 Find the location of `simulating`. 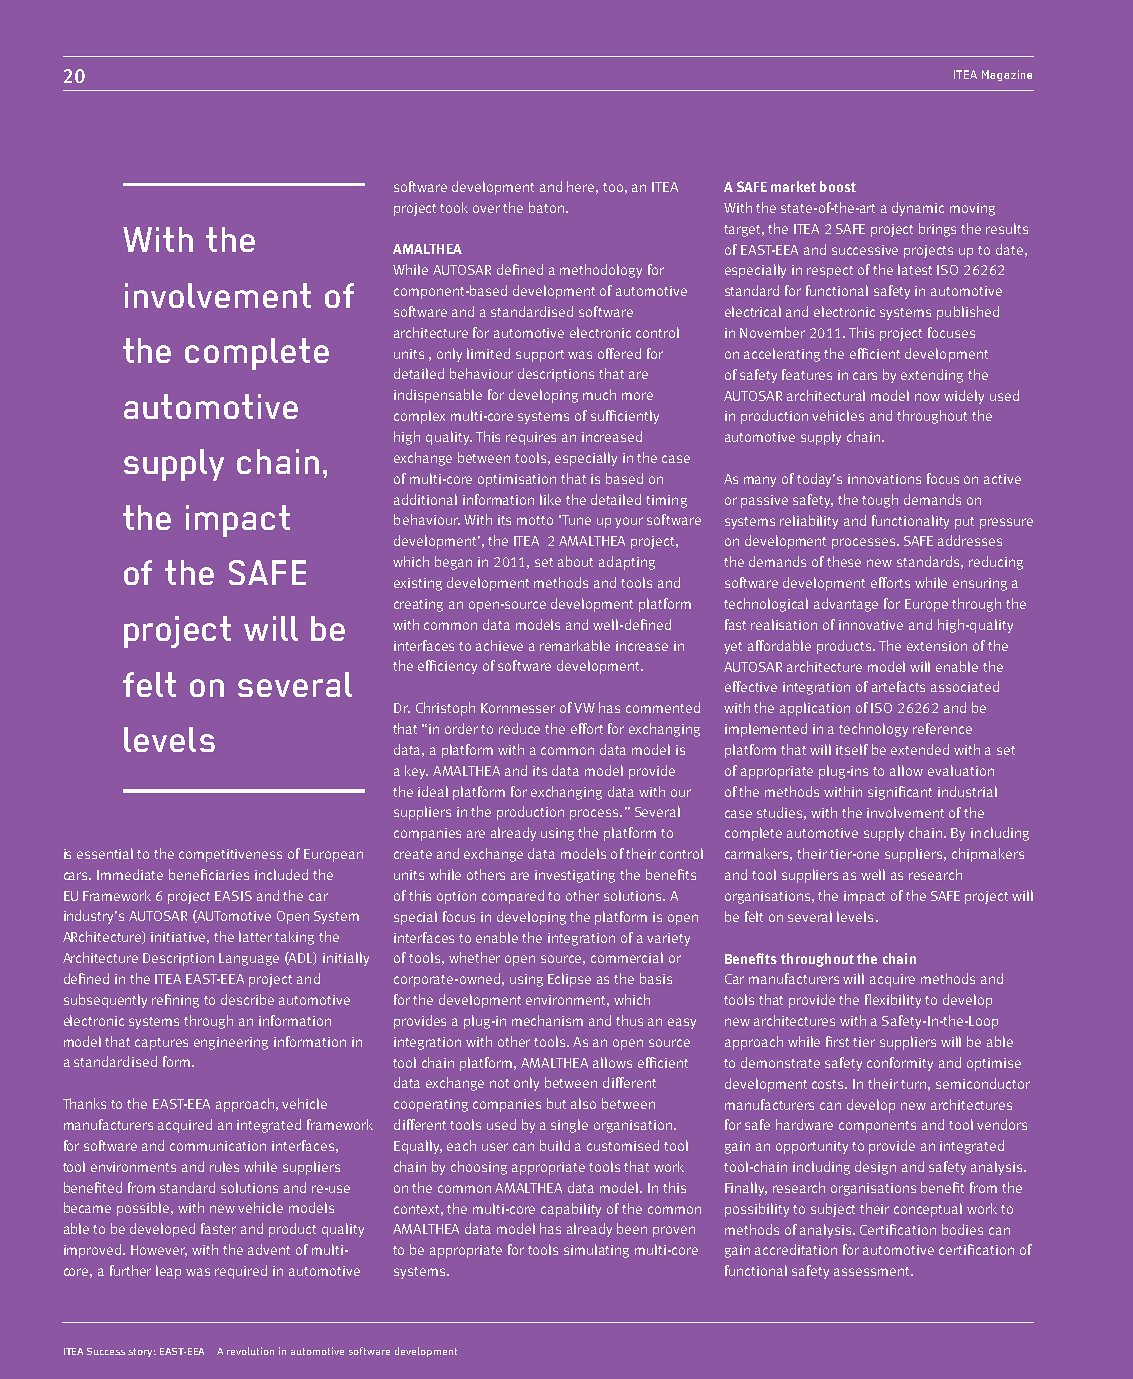

simulating is located at coordinates (596, 1251).
